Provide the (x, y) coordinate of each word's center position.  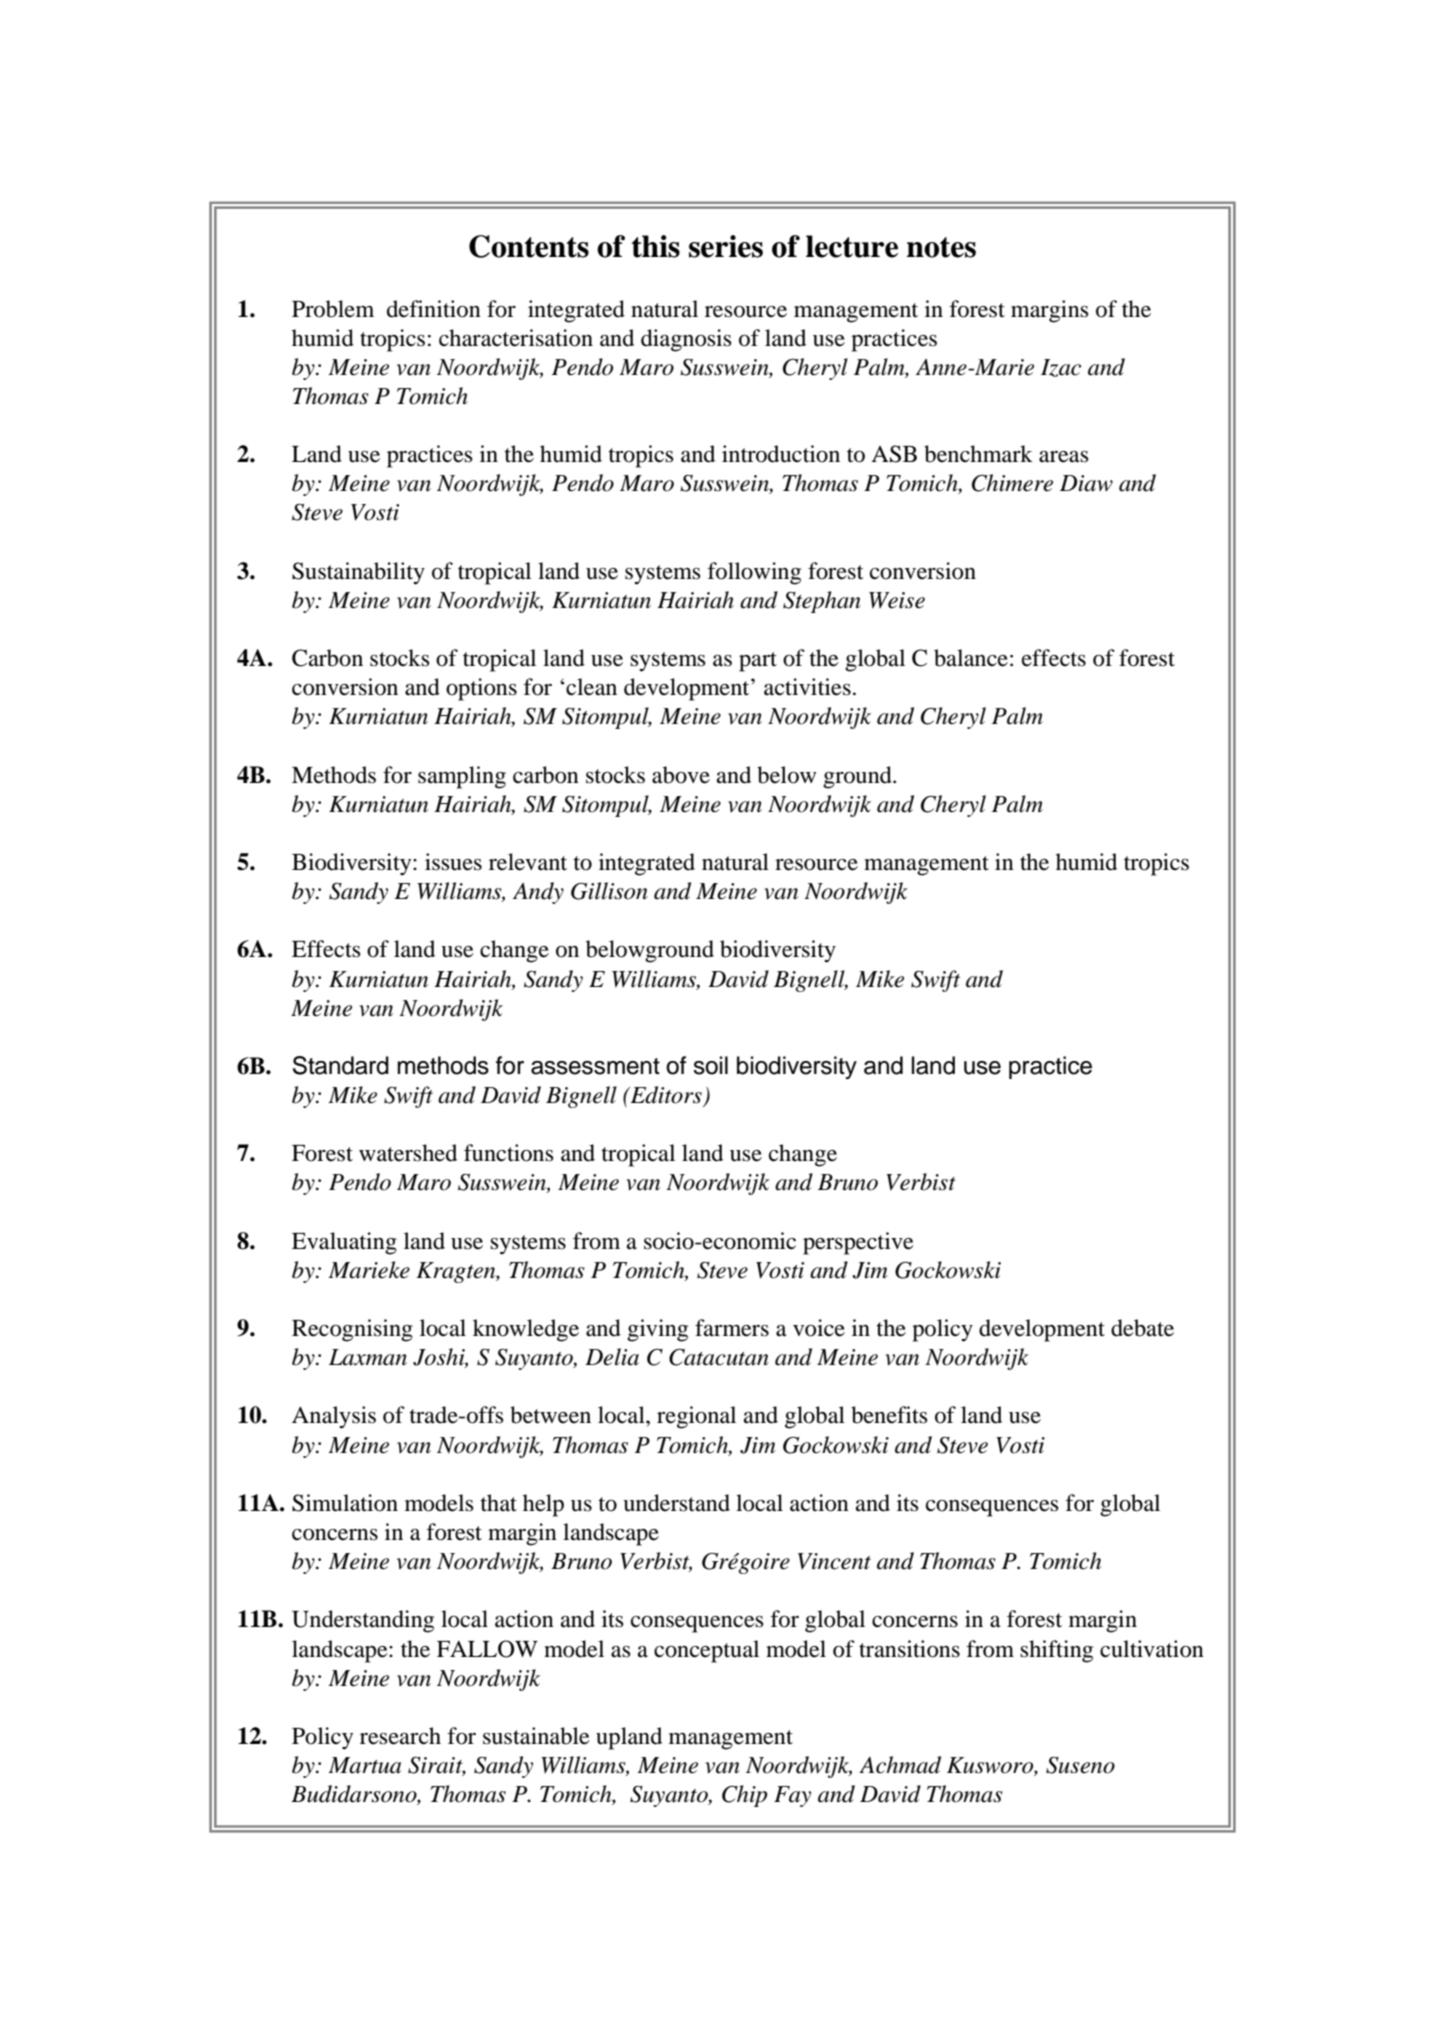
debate (1142, 1328)
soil (710, 1065)
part (758, 662)
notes (941, 247)
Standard (341, 1065)
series (726, 246)
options (481, 689)
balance (971, 658)
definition (434, 309)
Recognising (352, 1330)
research (400, 1736)
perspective (858, 1243)
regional (696, 1417)
